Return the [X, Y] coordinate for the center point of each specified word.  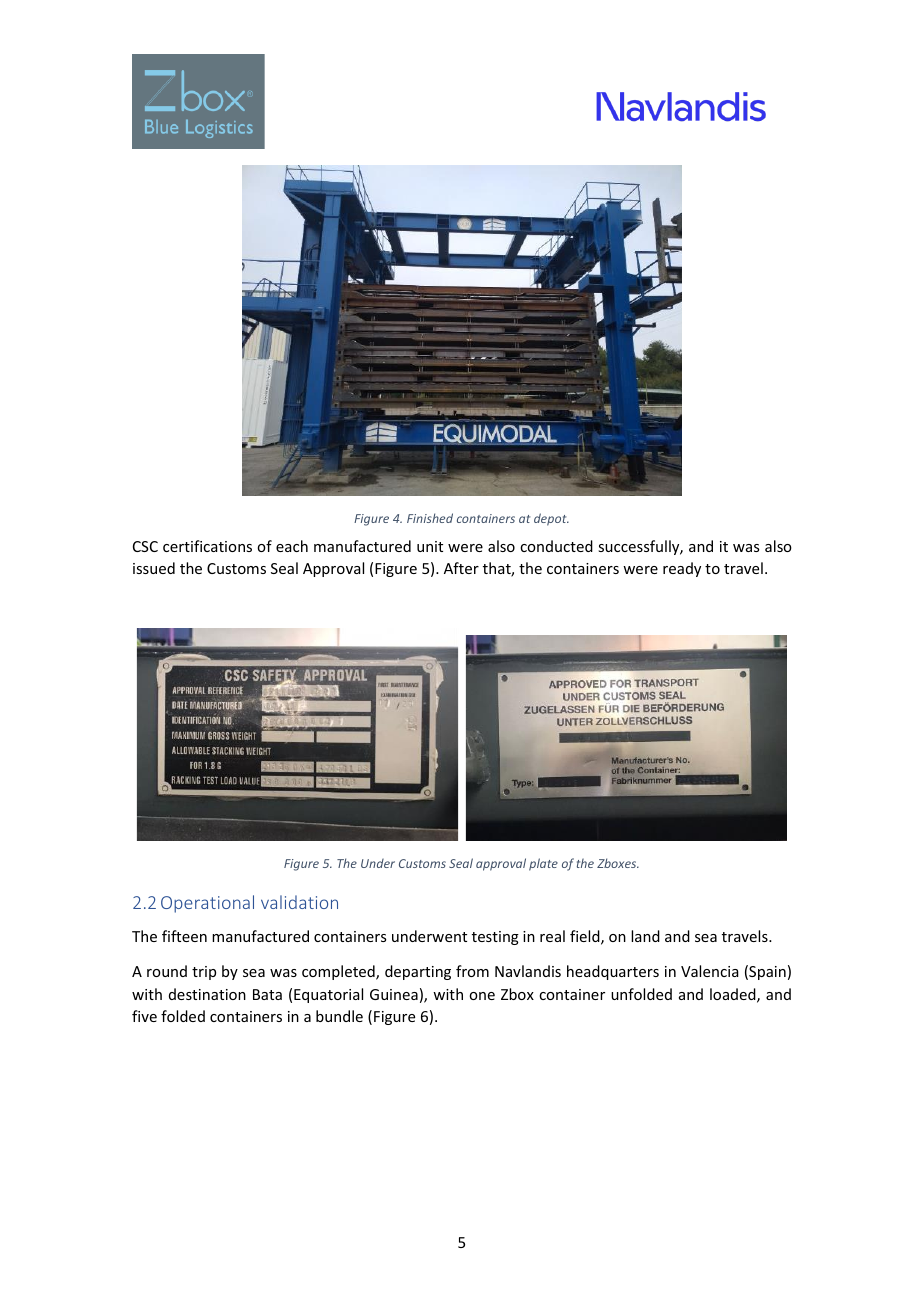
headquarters [613, 972]
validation [299, 902]
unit [430, 546]
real [552, 936]
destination [207, 994]
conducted [556, 546]
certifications [207, 546]
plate [543, 864]
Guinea [394, 994]
